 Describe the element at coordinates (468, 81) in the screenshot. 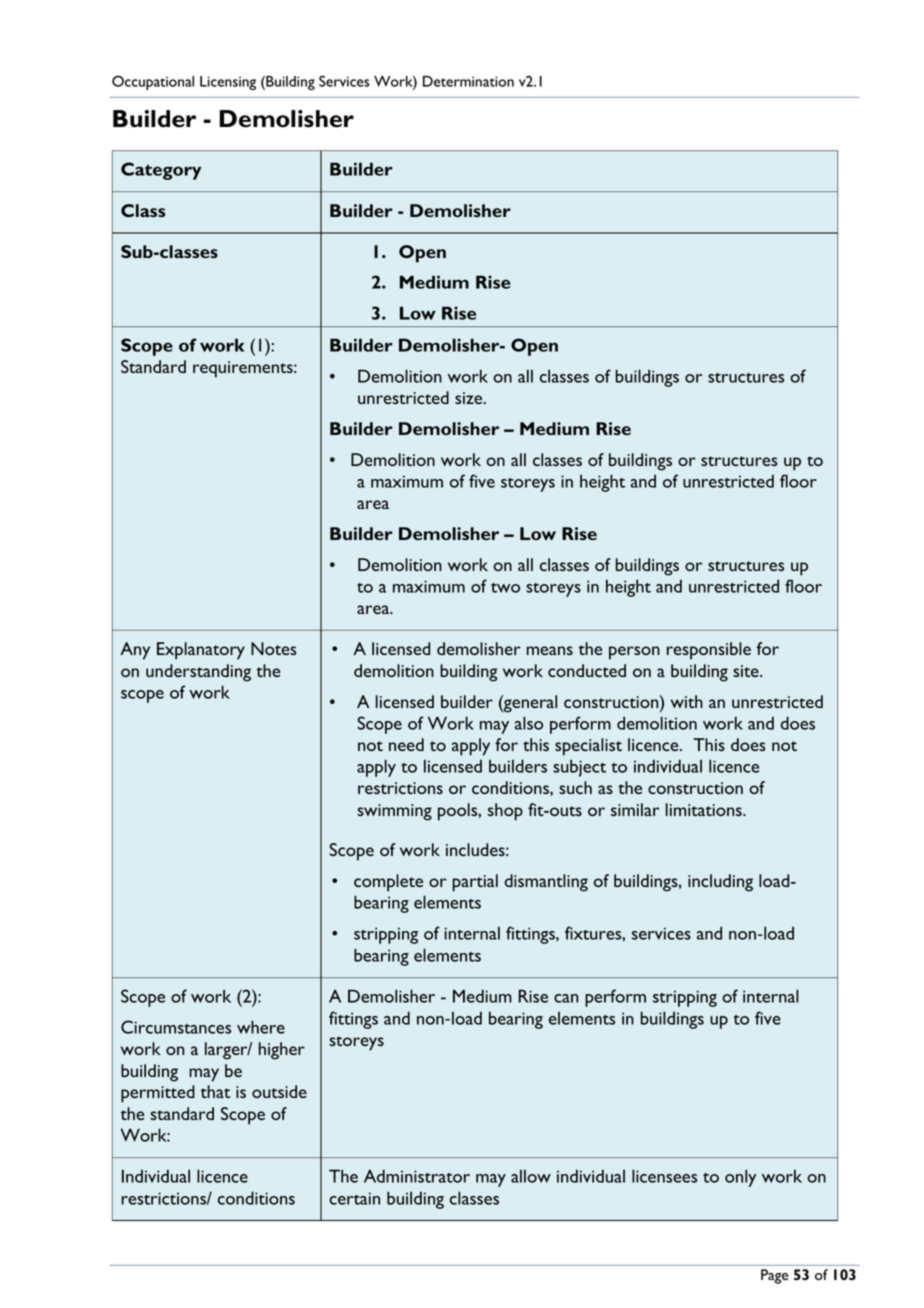

I see `Determination` at that location.
